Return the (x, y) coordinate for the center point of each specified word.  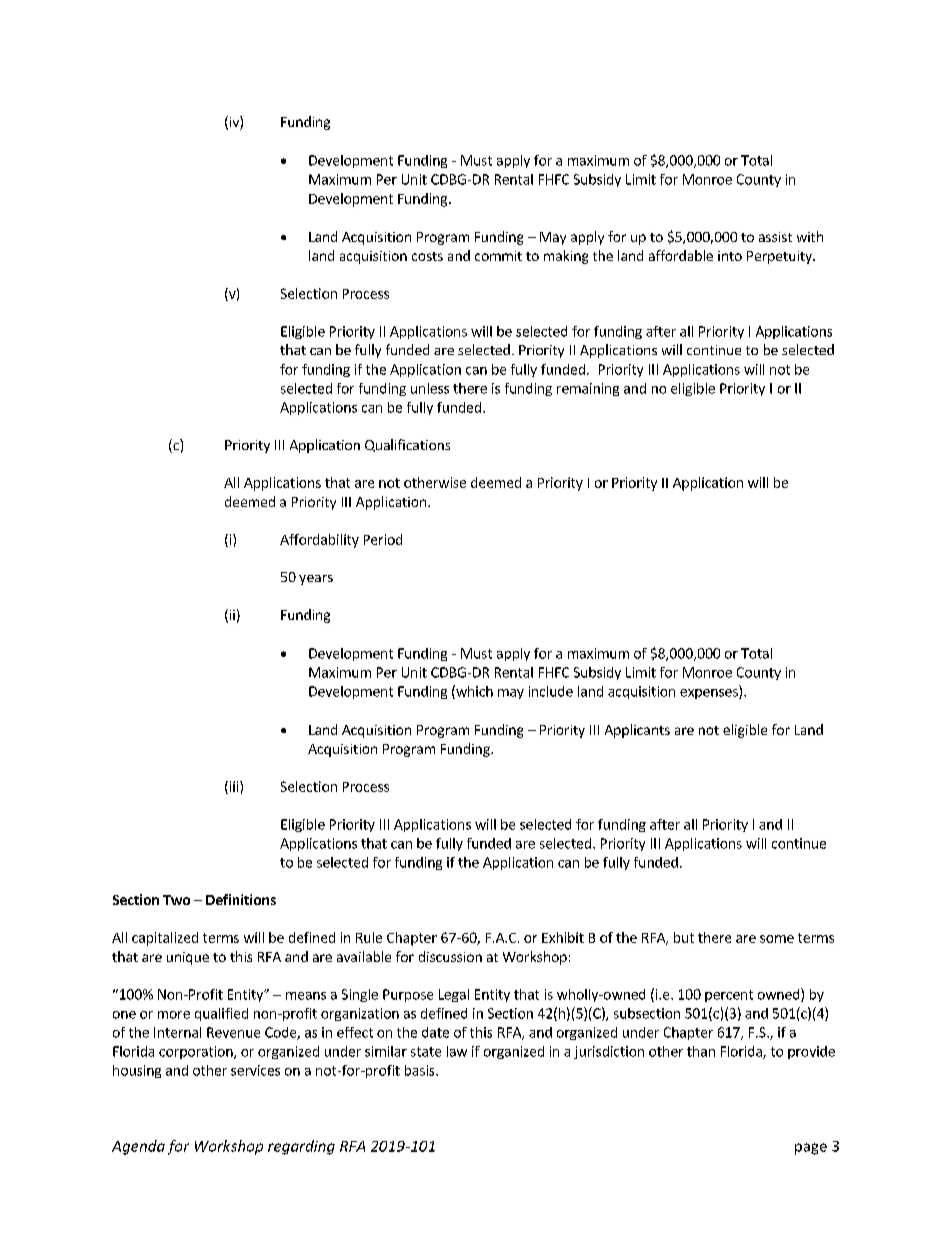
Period (383, 539)
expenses (710, 694)
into (730, 256)
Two (176, 900)
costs (427, 256)
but (684, 937)
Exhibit (563, 937)
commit (498, 256)
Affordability (319, 541)
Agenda (138, 1147)
